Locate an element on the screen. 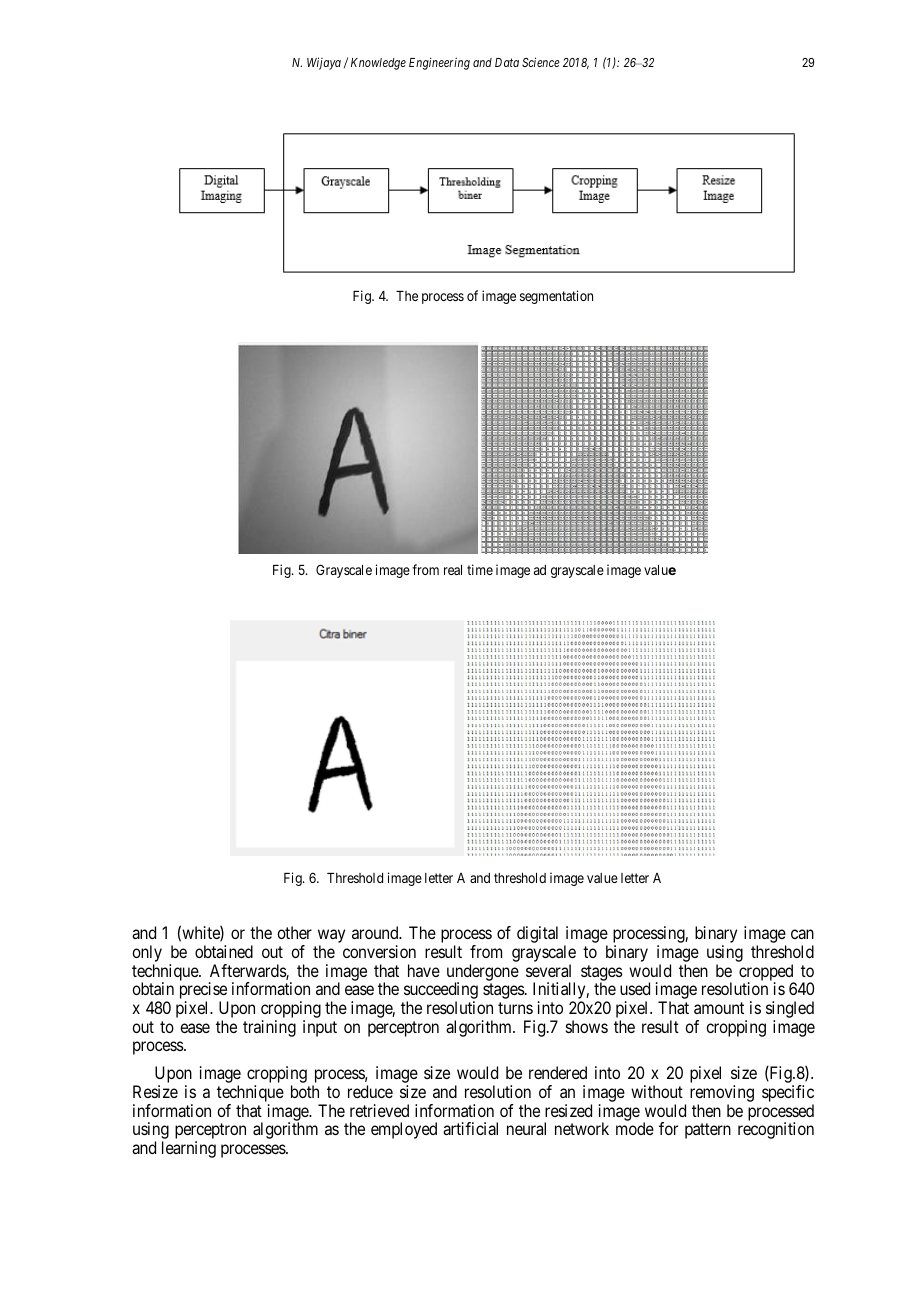  segmentation is located at coordinates (556, 297).
